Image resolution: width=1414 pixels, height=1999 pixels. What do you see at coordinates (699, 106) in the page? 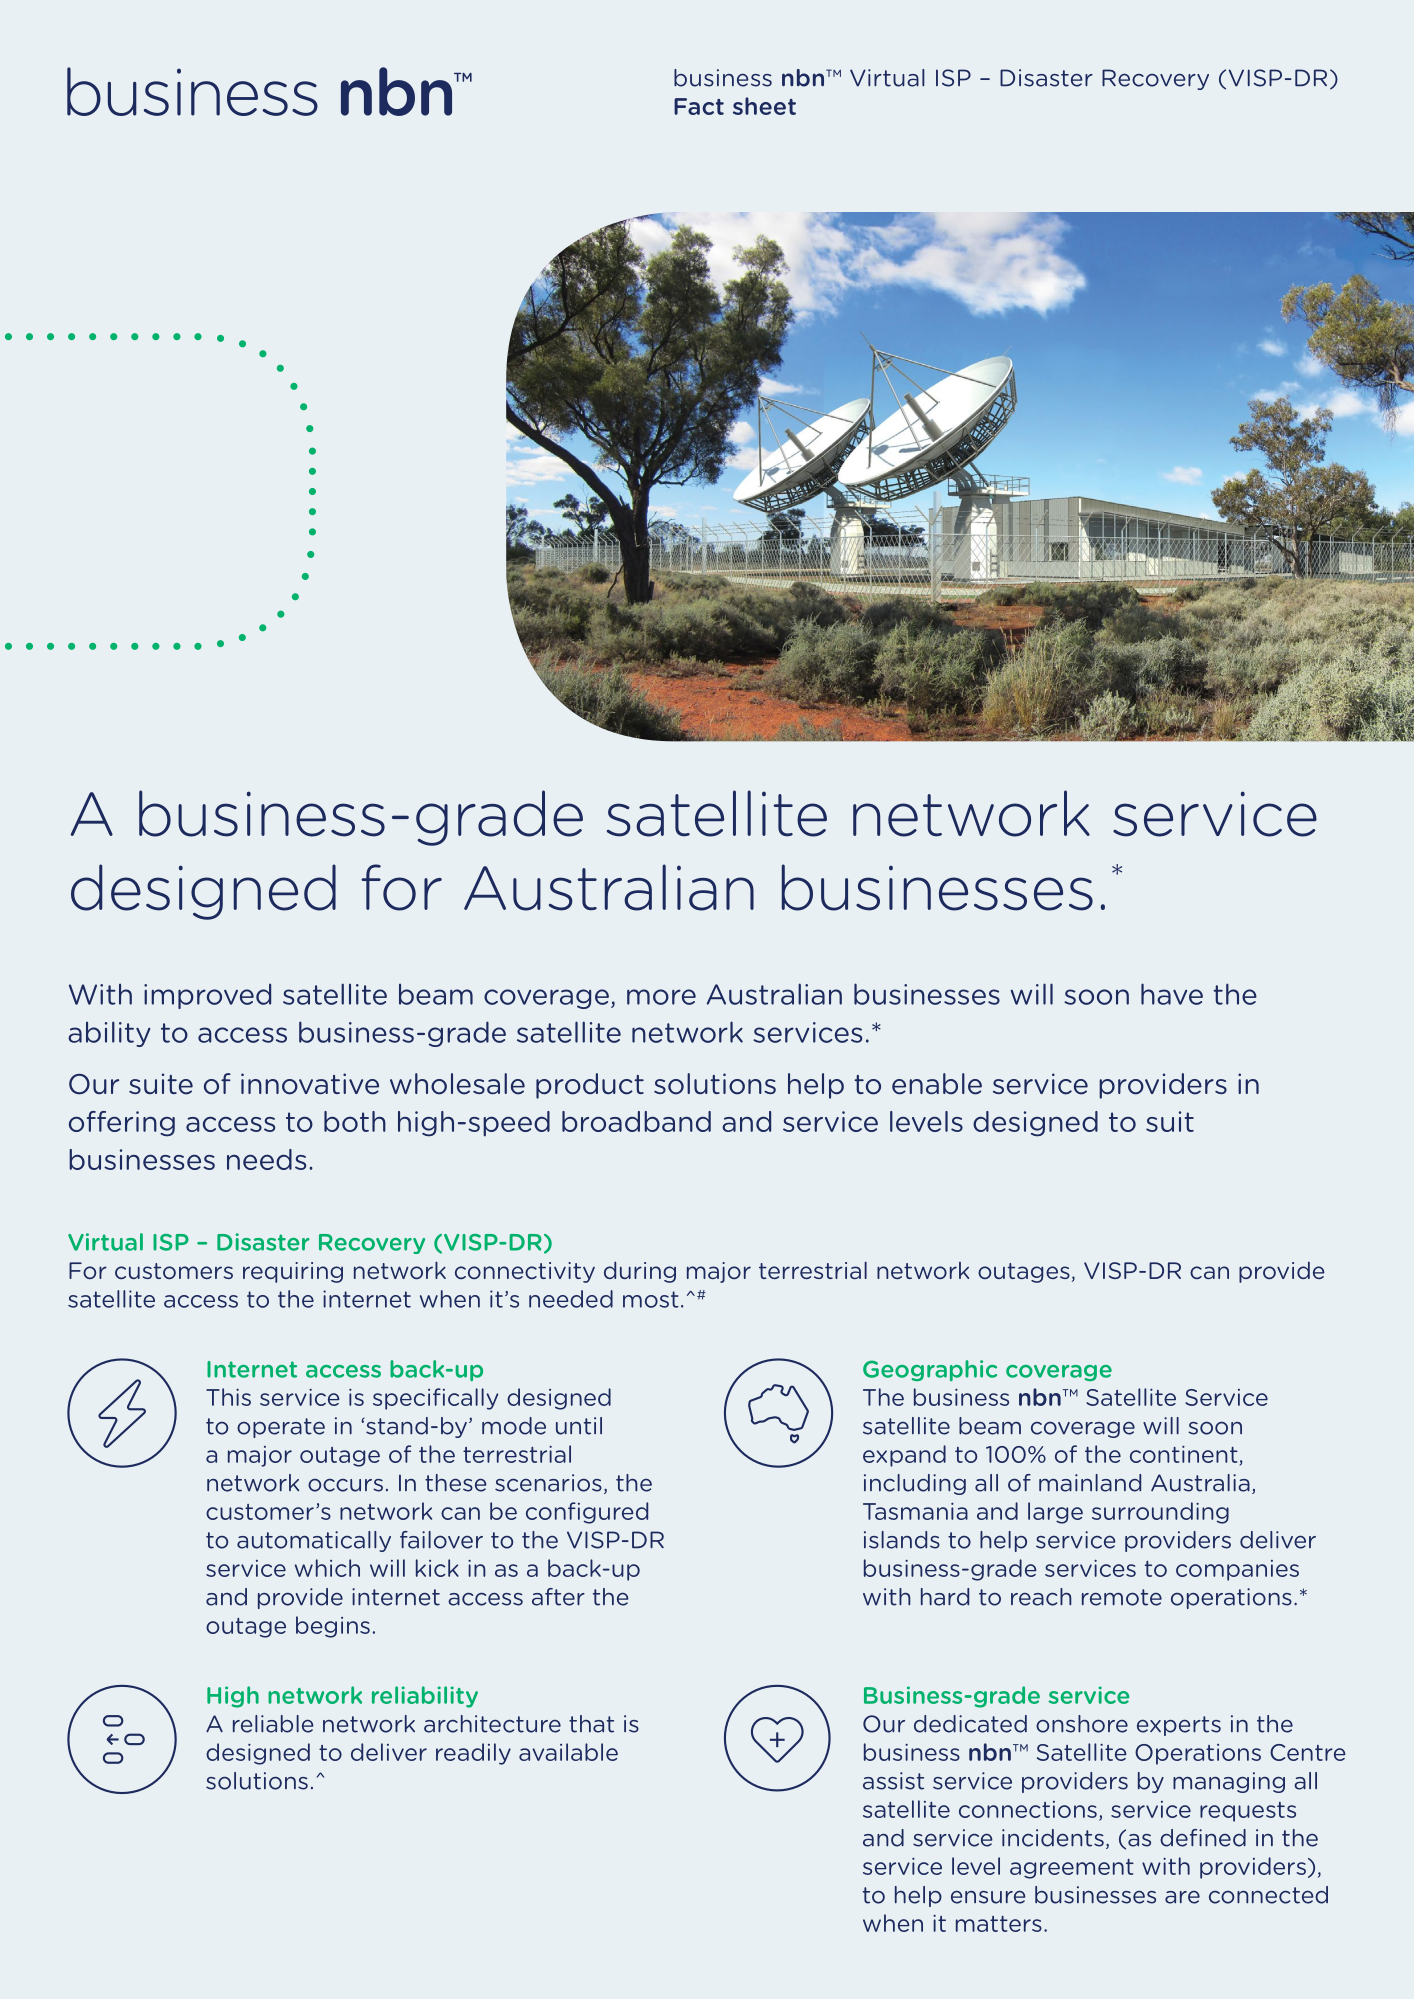
I see `Fact` at bounding box center [699, 106].
